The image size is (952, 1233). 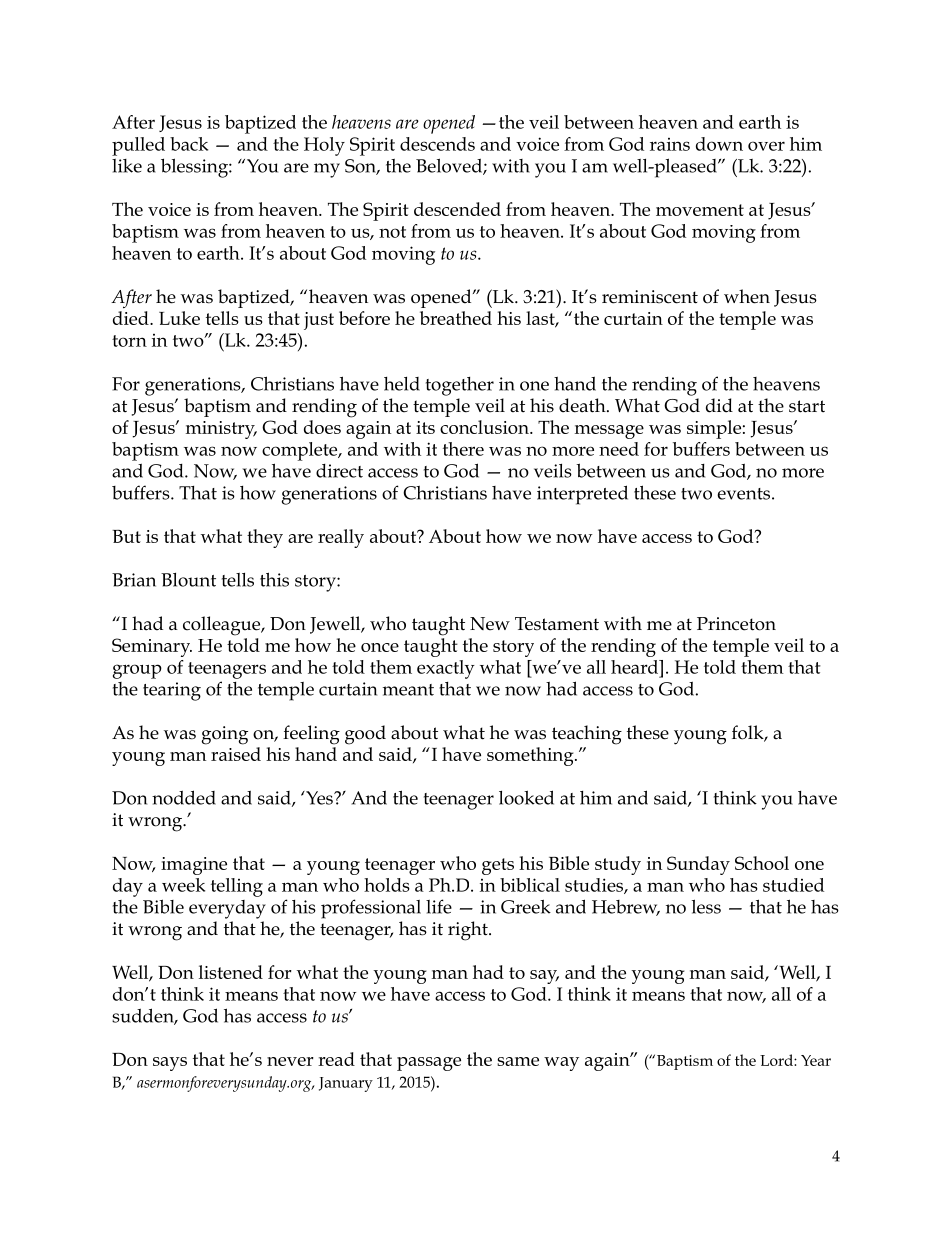 I want to click on descends, so click(x=437, y=144).
